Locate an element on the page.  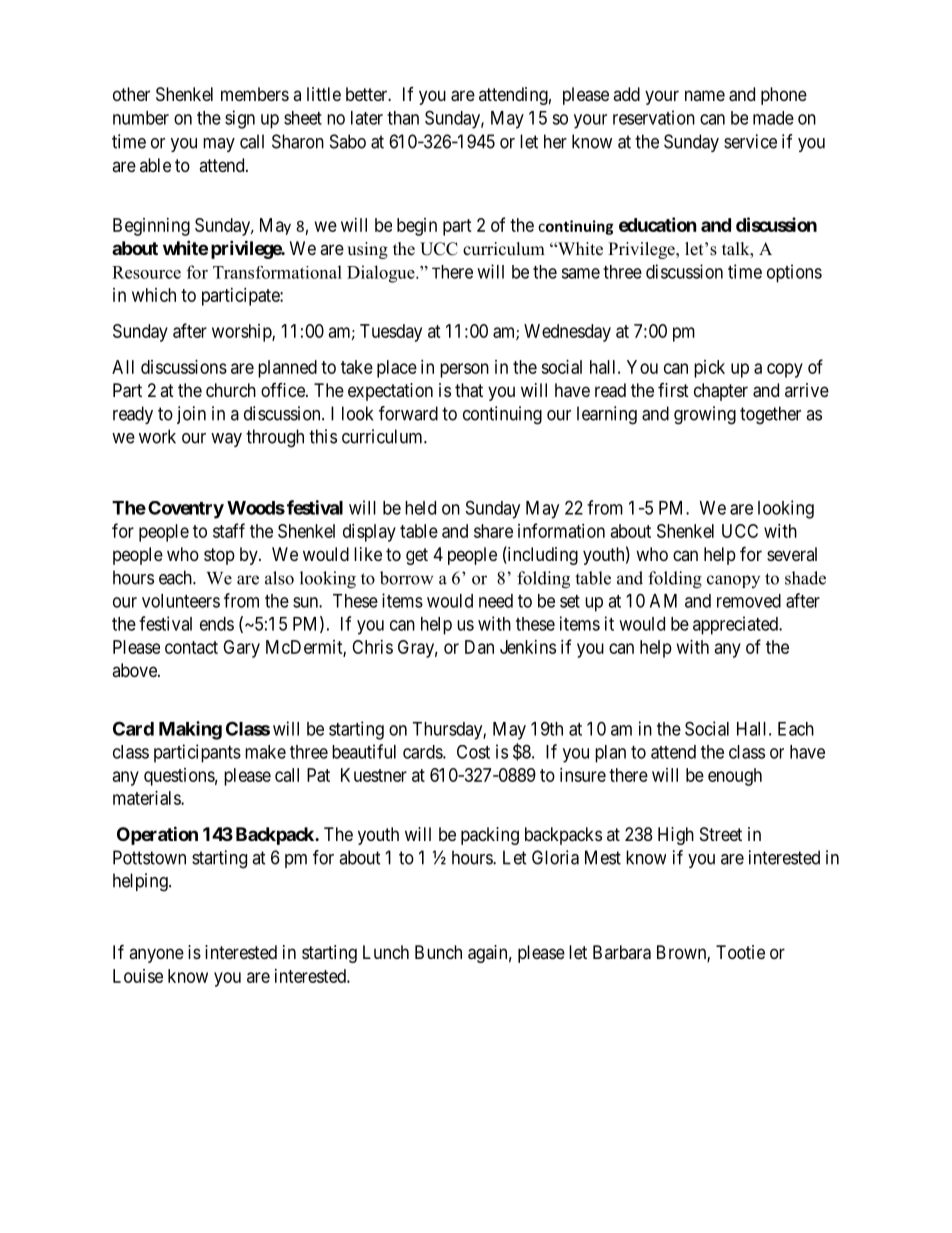
sign is located at coordinates (240, 119).
